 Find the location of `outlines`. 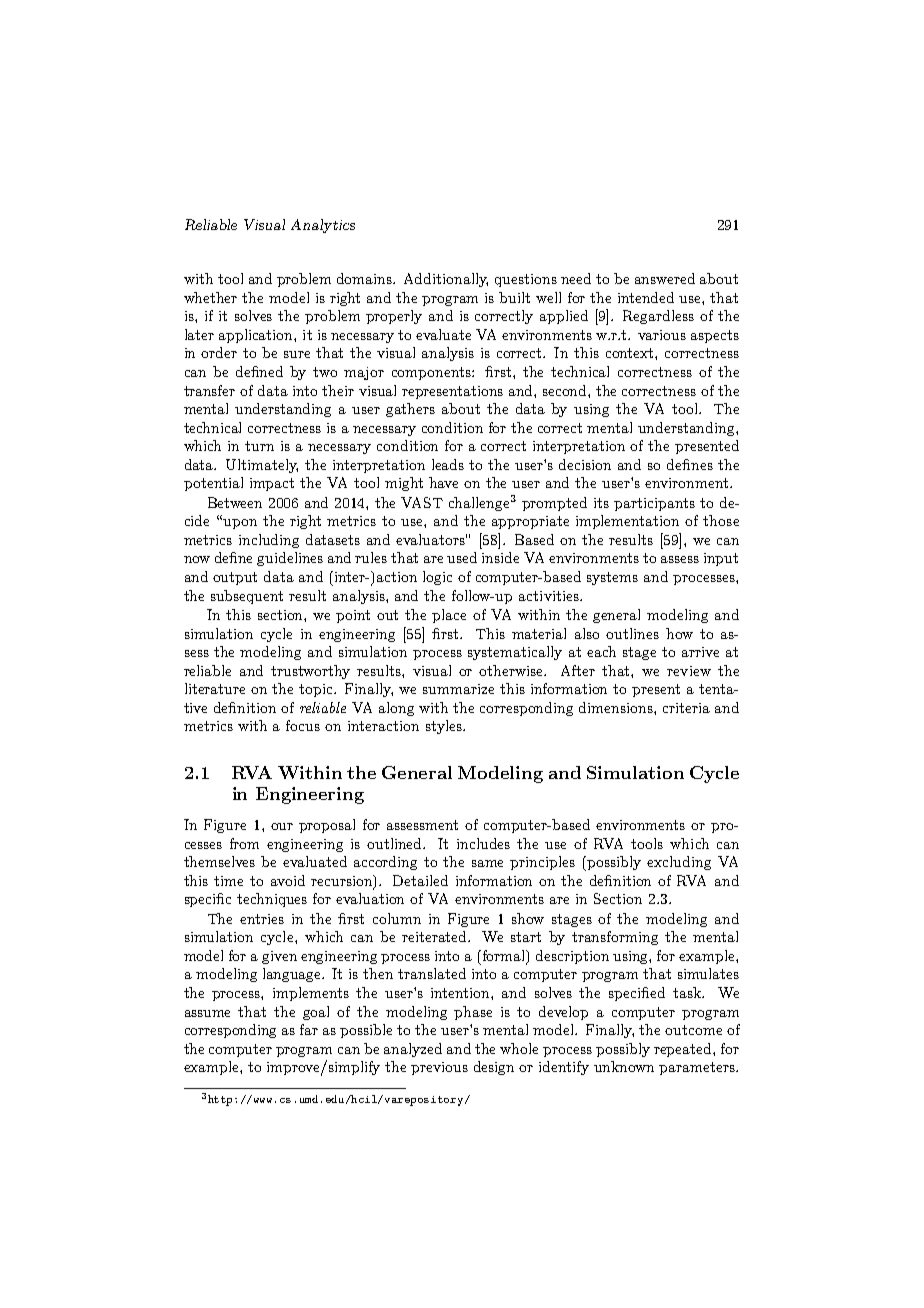

outlines is located at coordinates (632, 633).
